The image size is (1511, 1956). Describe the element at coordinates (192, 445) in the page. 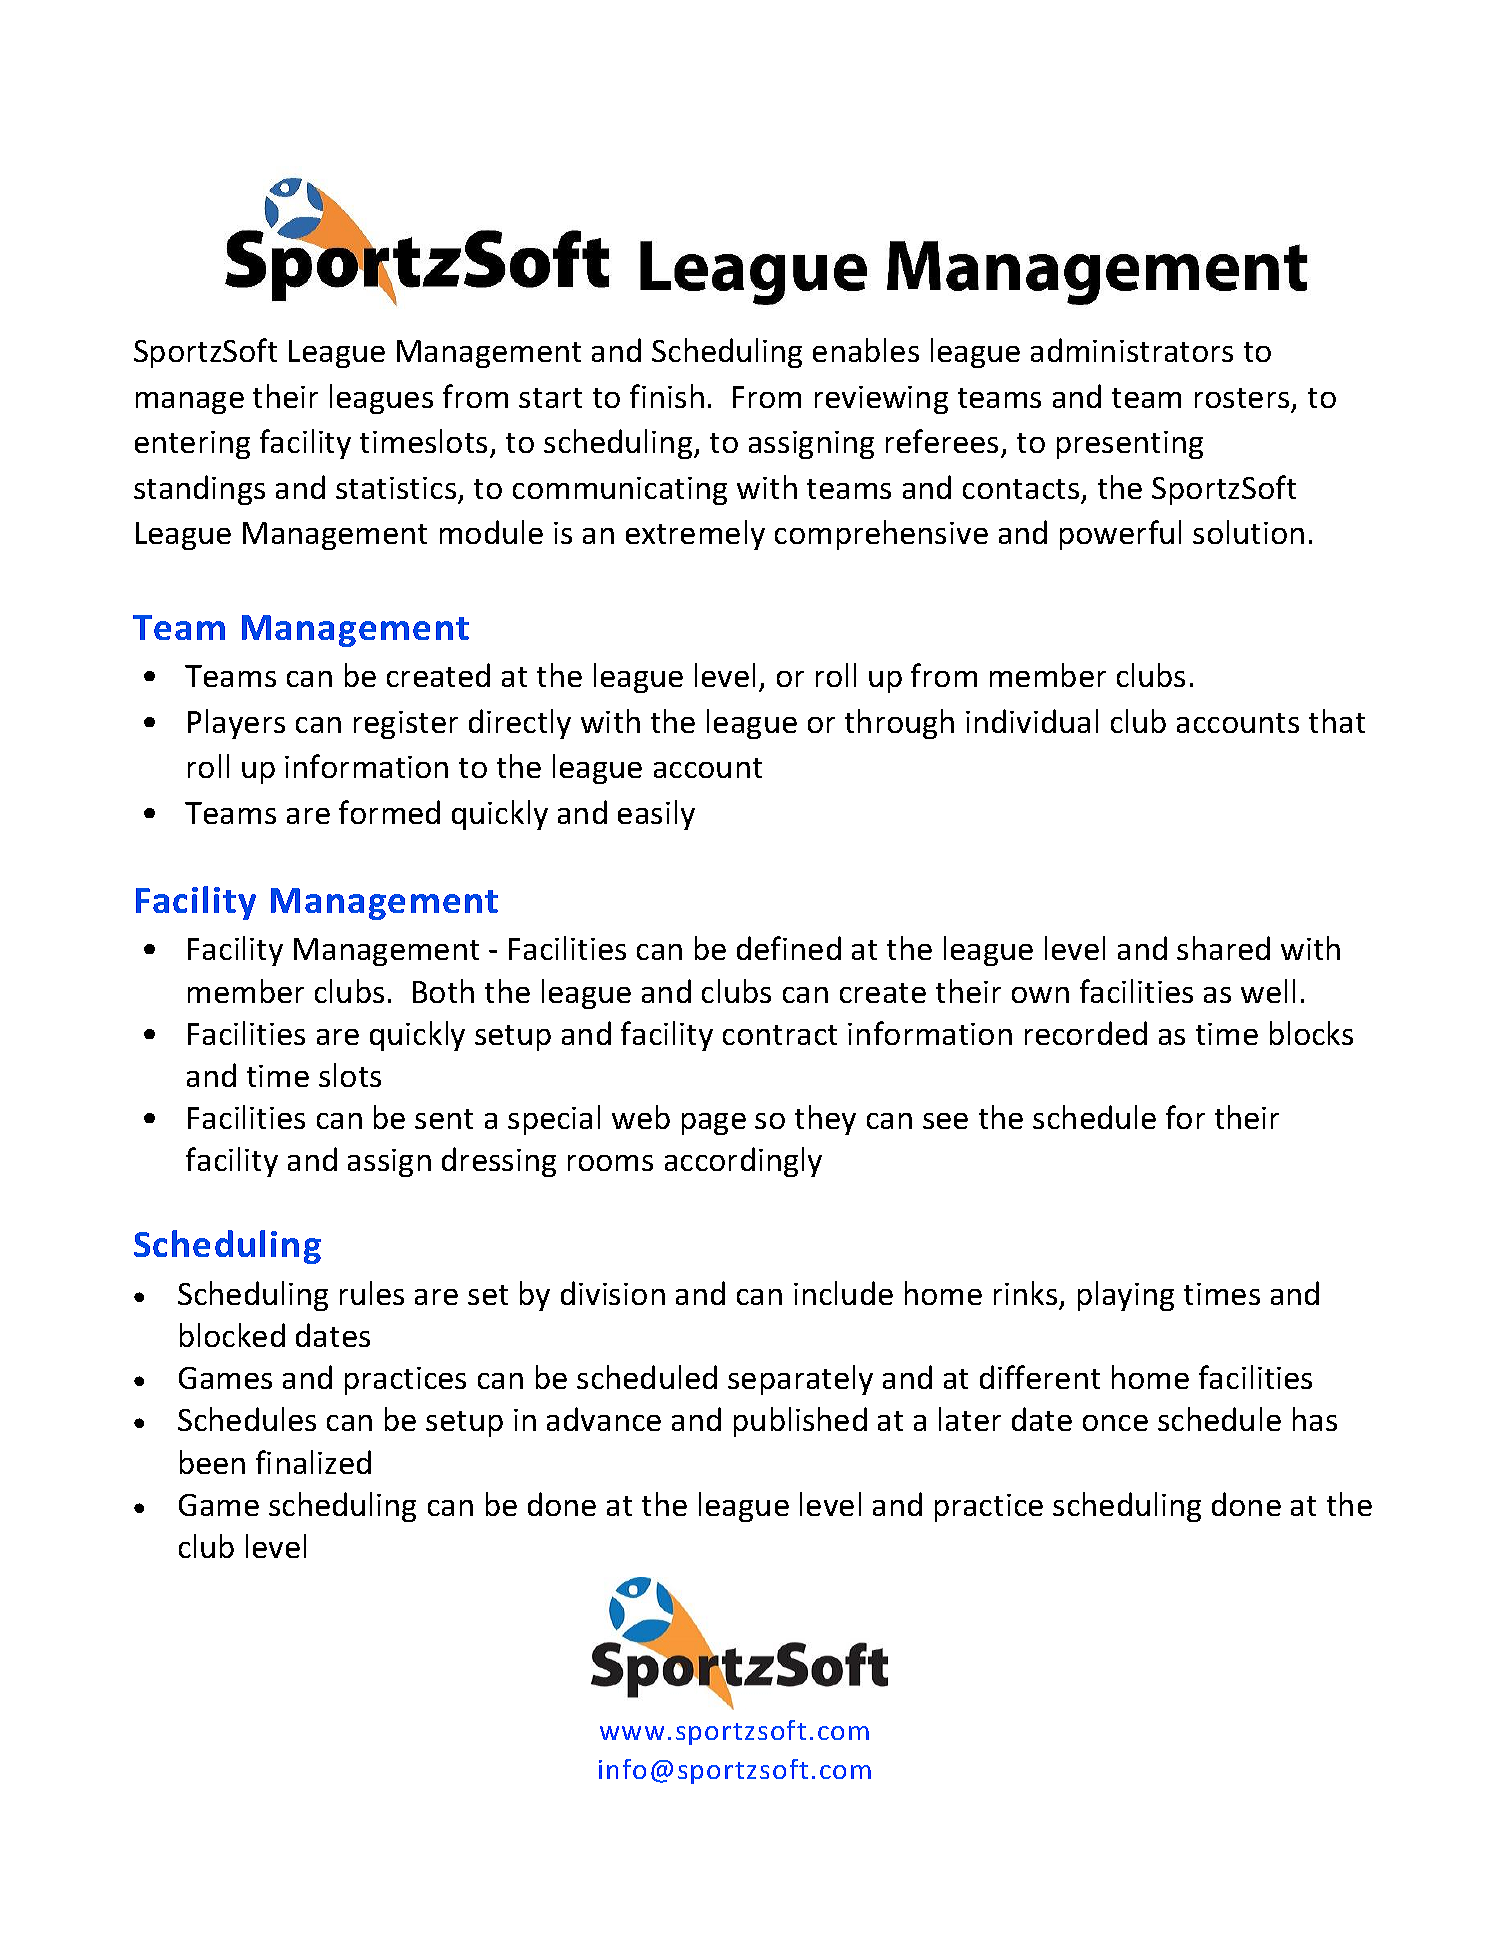

I see `entering` at that location.
